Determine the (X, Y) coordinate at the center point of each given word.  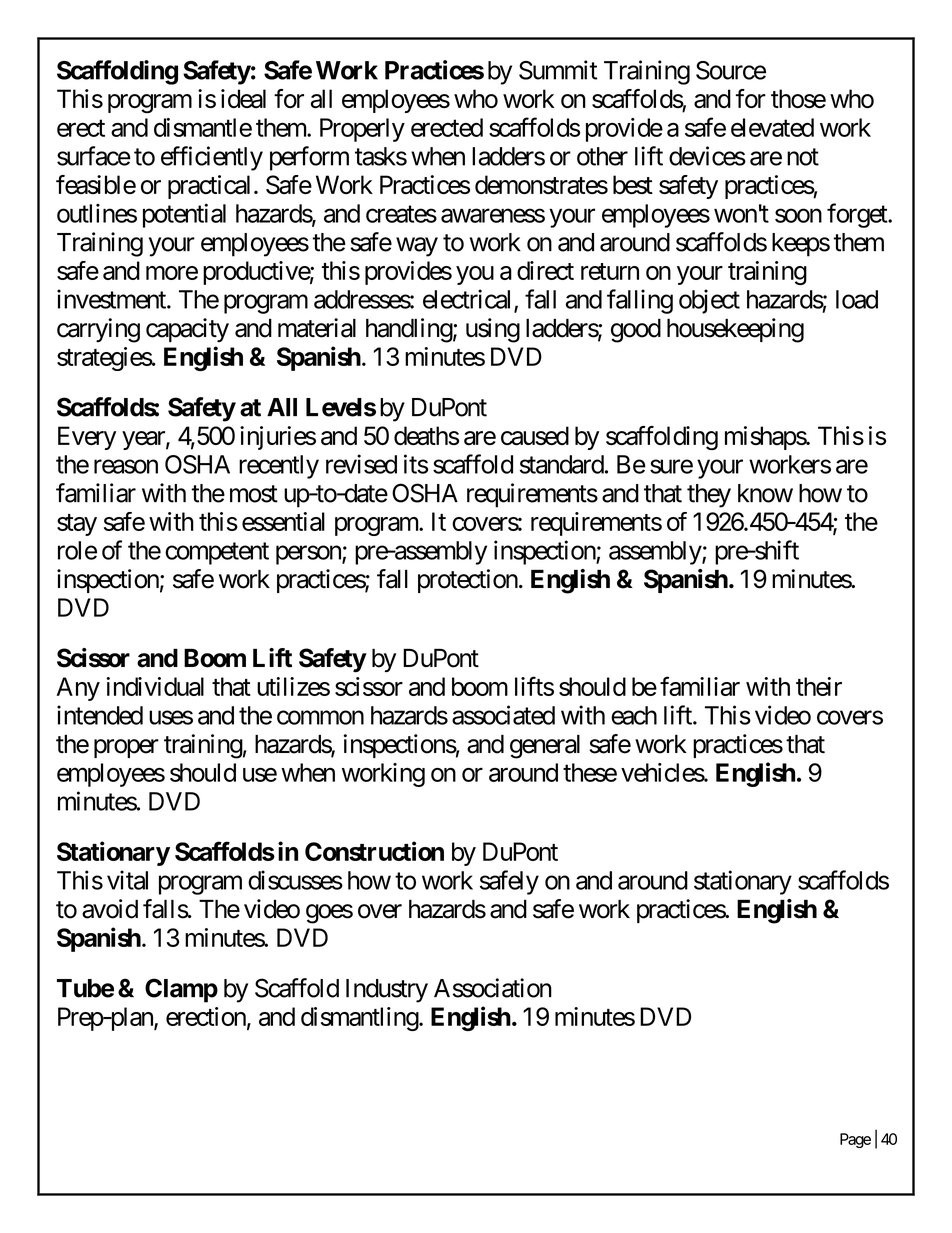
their (819, 686)
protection (468, 581)
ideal (243, 99)
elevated (772, 127)
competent (217, 553)
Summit (558, 70)
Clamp (181, 990)
